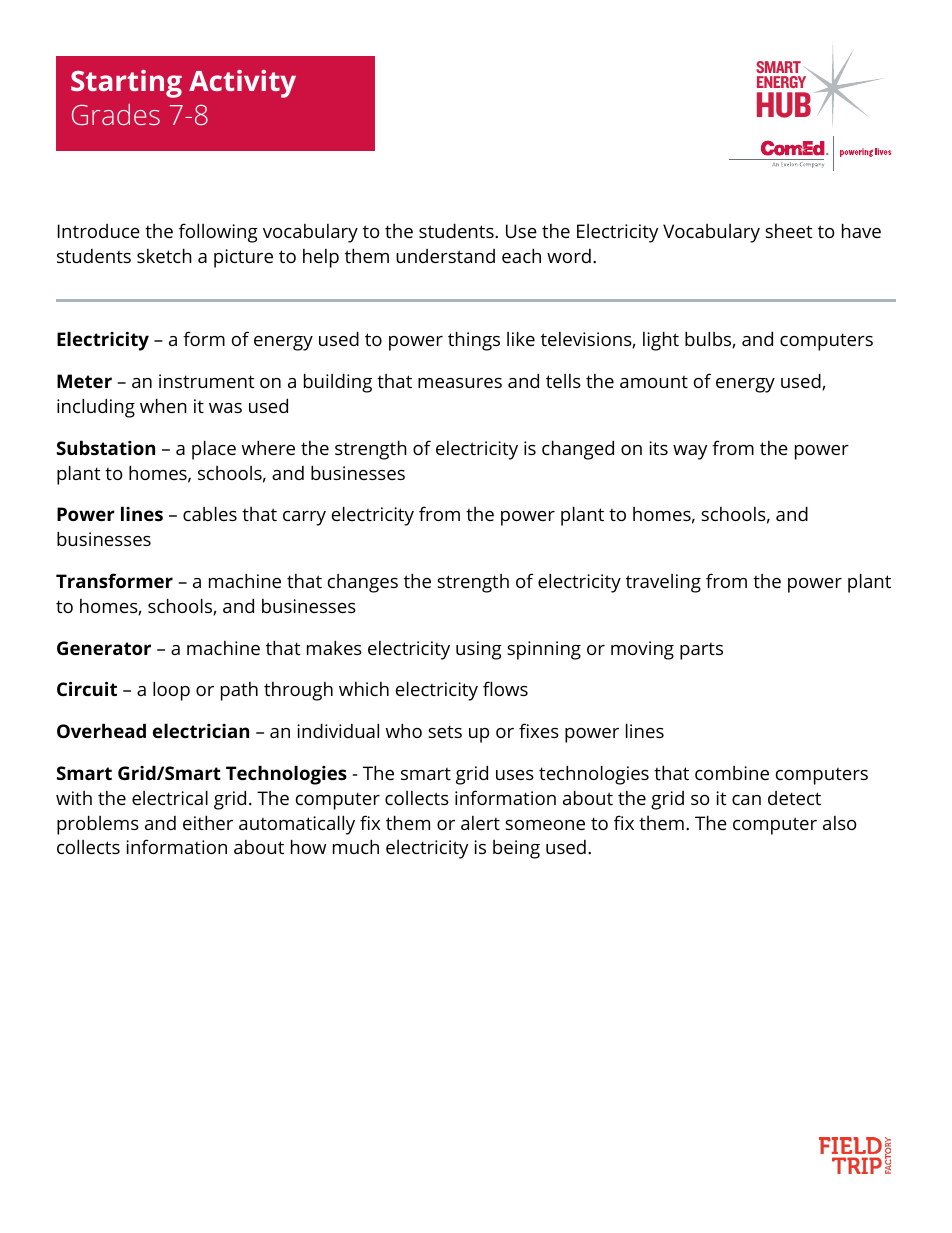 The width and height of the screenshot is (952, 1233). Describe the element at coordinates (242, 84) in the screenshot. I see `Activity` at that location.
